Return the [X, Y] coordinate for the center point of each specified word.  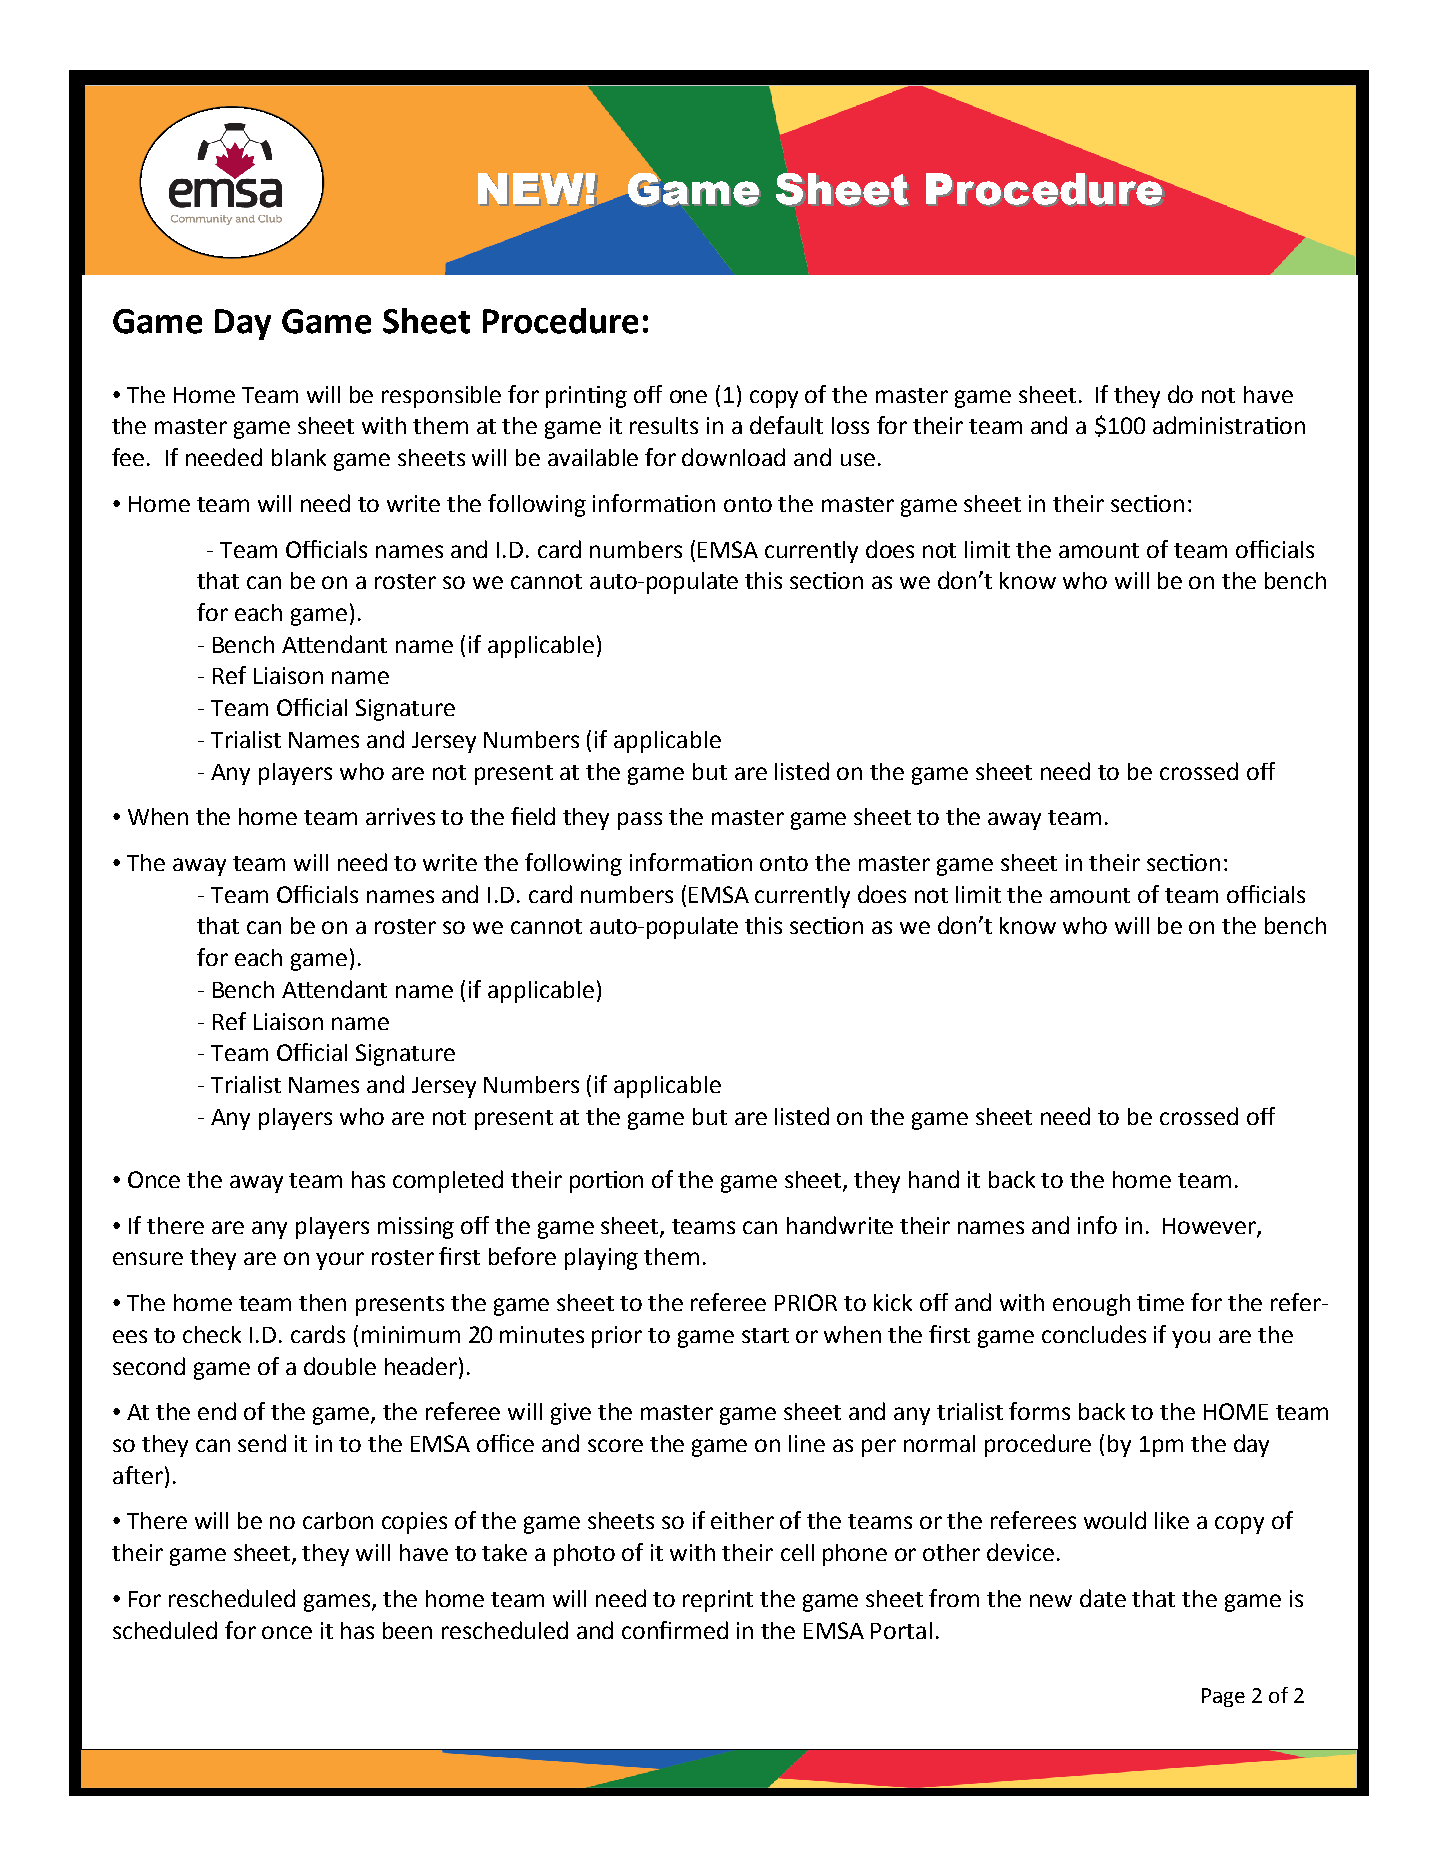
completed [448, 1181]
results [664, 425]
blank [299, 457]
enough [1091, 1305]
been [407, 1630]
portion [606, 1182]
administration [1229, 425]
